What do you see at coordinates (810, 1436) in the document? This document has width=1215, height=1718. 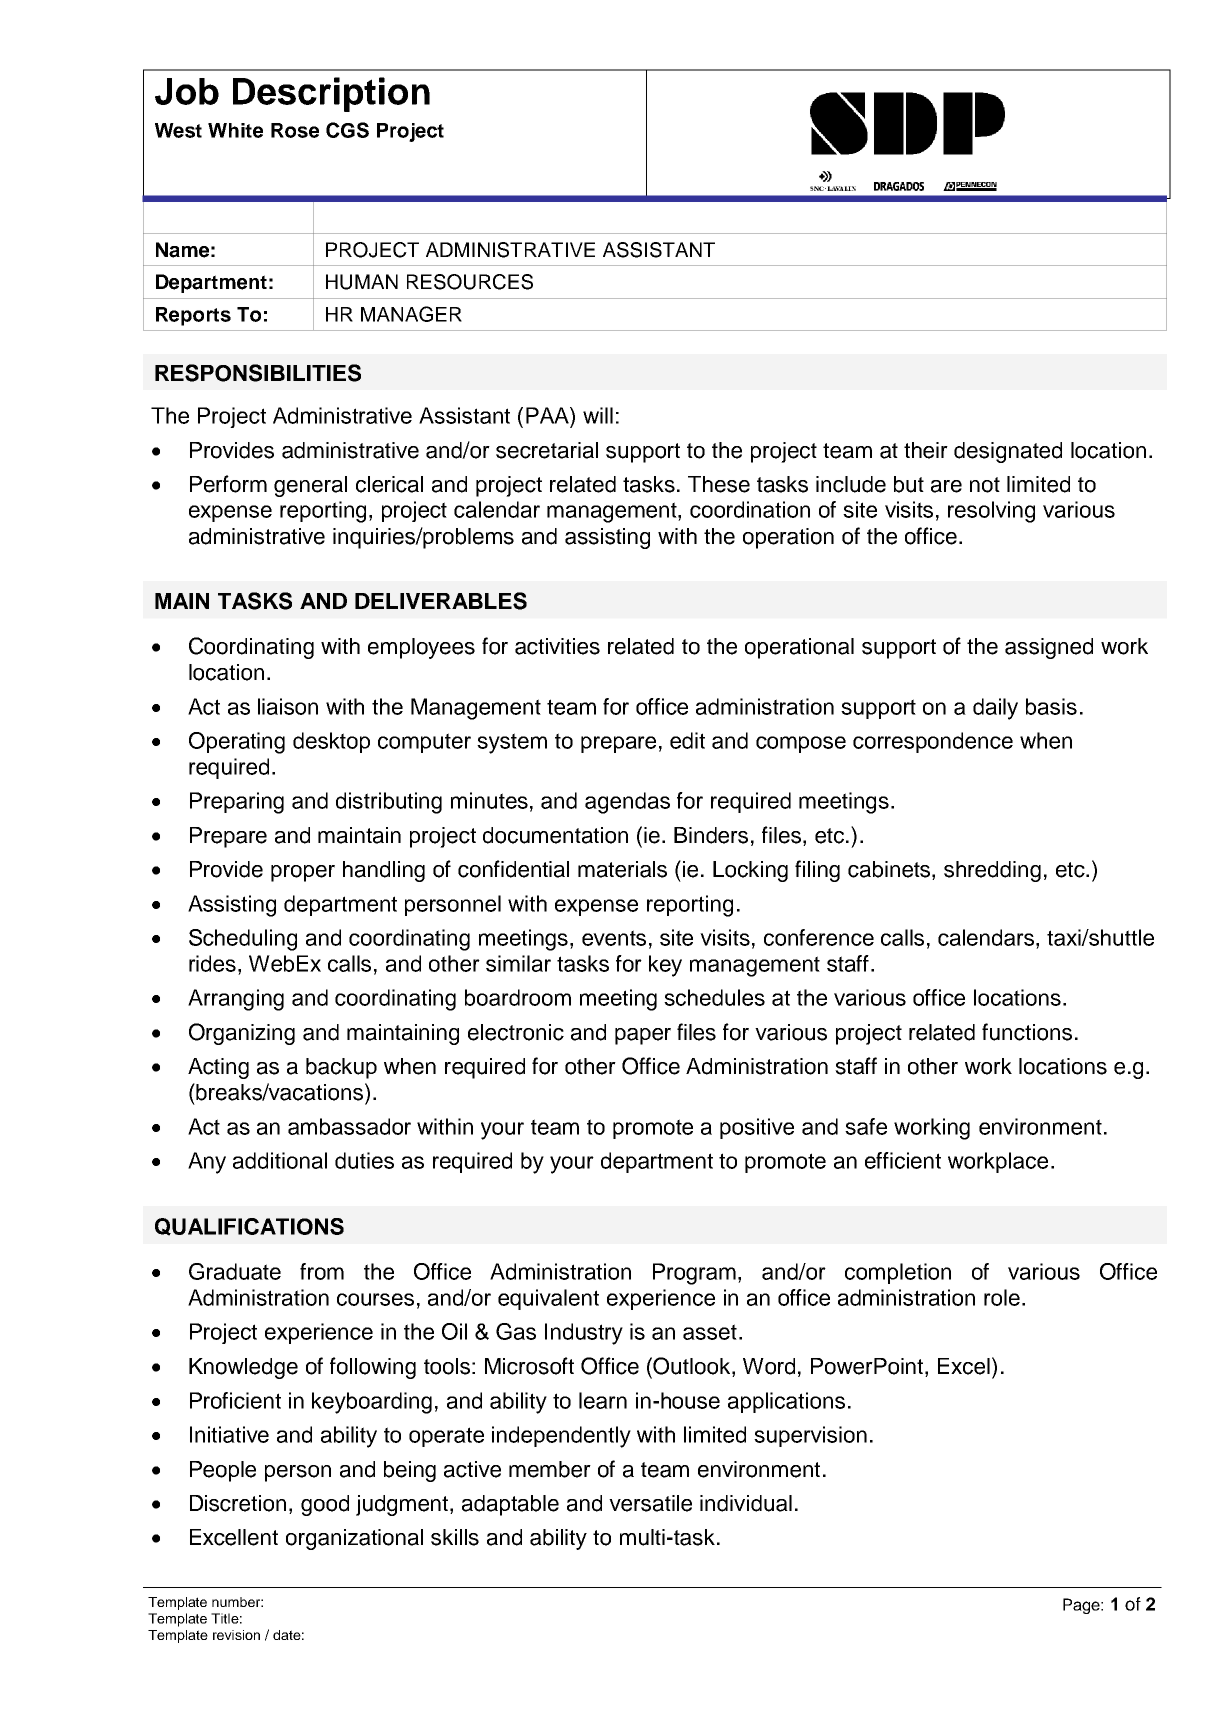 I see `supervision` at bounding box center [810, 1436].
